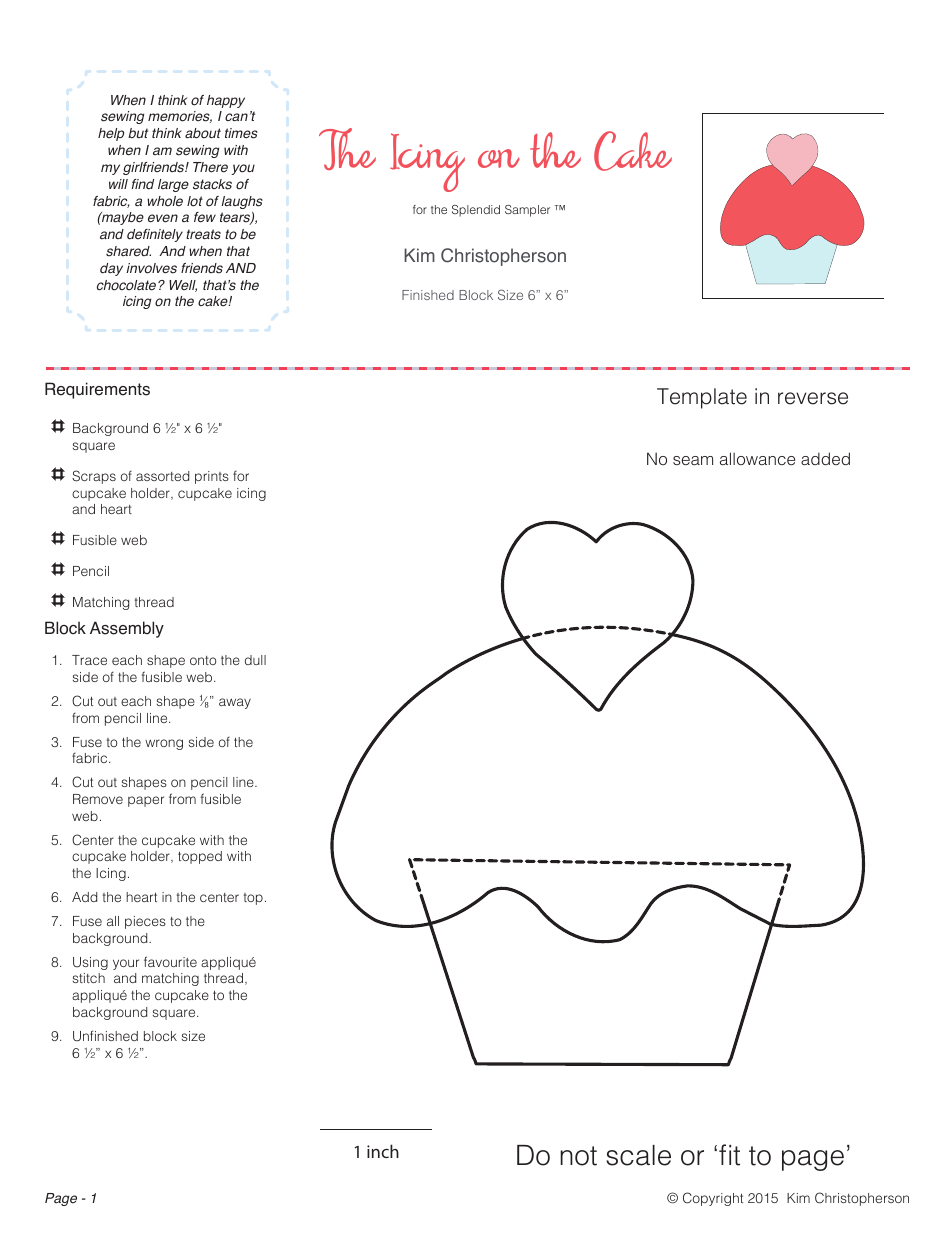 This image has height=1233, width=952. Describe the element at coordinates (693, 460) in the image. I see `seam` at that location.
